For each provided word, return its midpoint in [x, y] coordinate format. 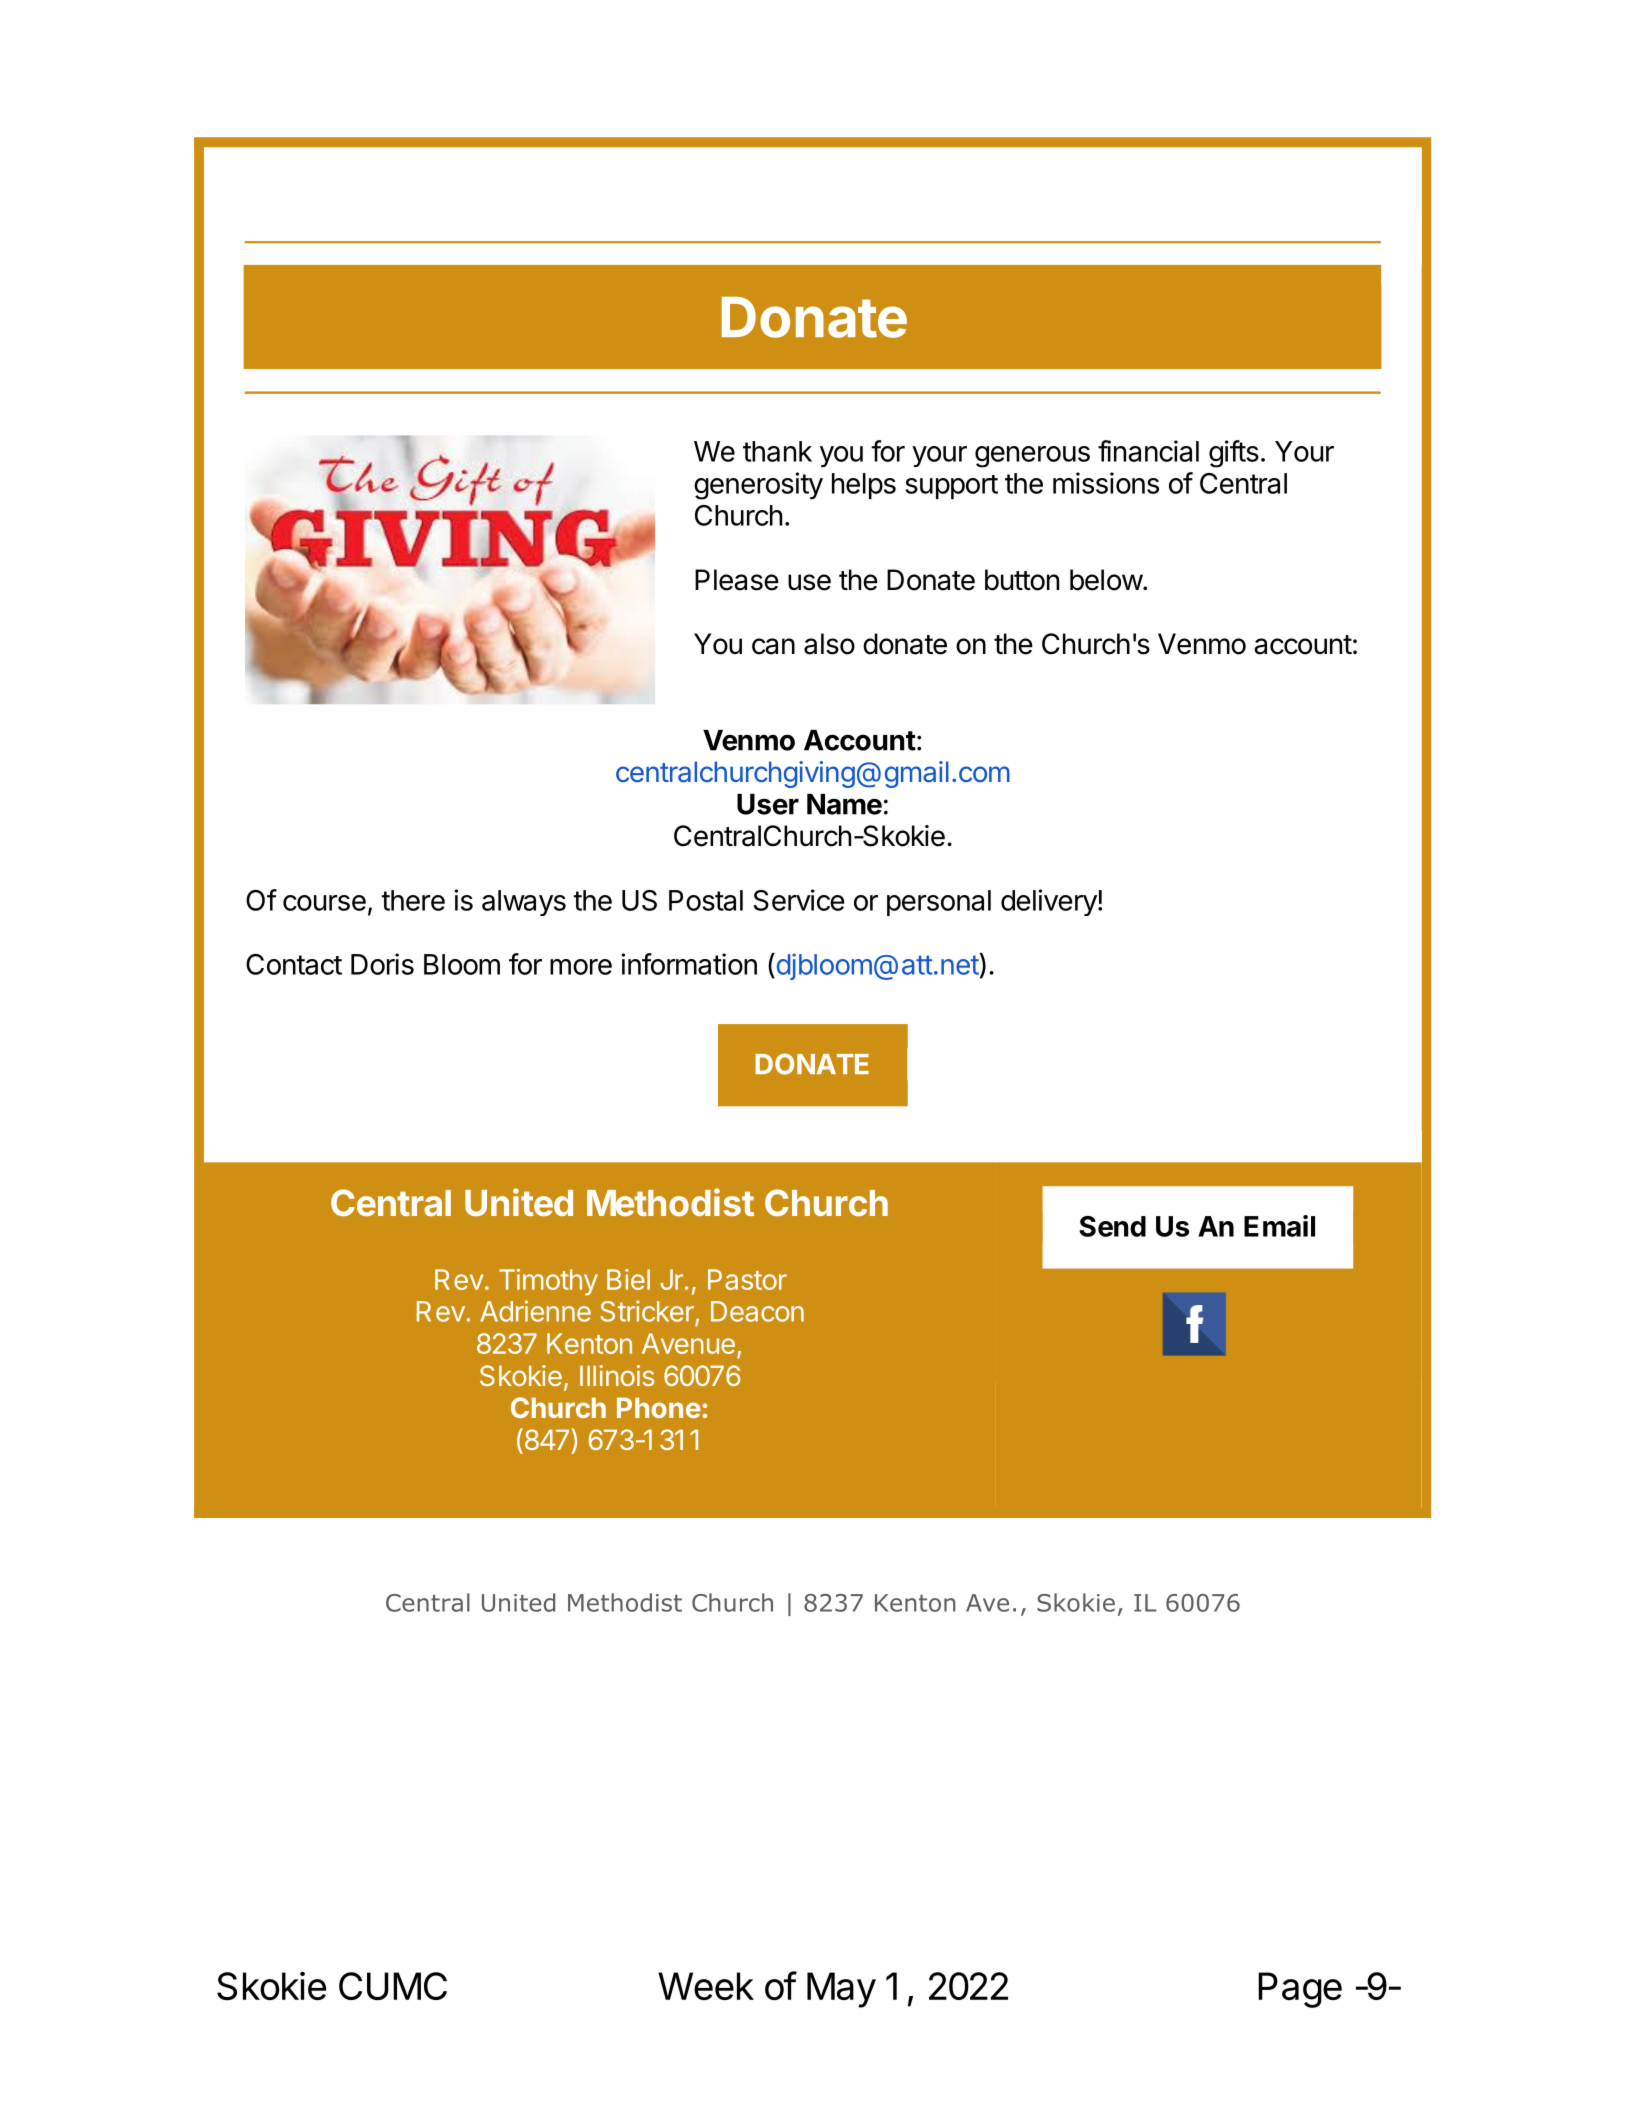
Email [1279, 1226]
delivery [1049, 902]
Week [706, 1986]
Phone [659, 1407]
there [413, 900]
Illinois [617, 1375]
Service [799, 900]
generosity [758, 486]
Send [1112, 1226]
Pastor [747, 1279]
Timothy [548, 1282]
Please [737, 580]
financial [1148, 451]
